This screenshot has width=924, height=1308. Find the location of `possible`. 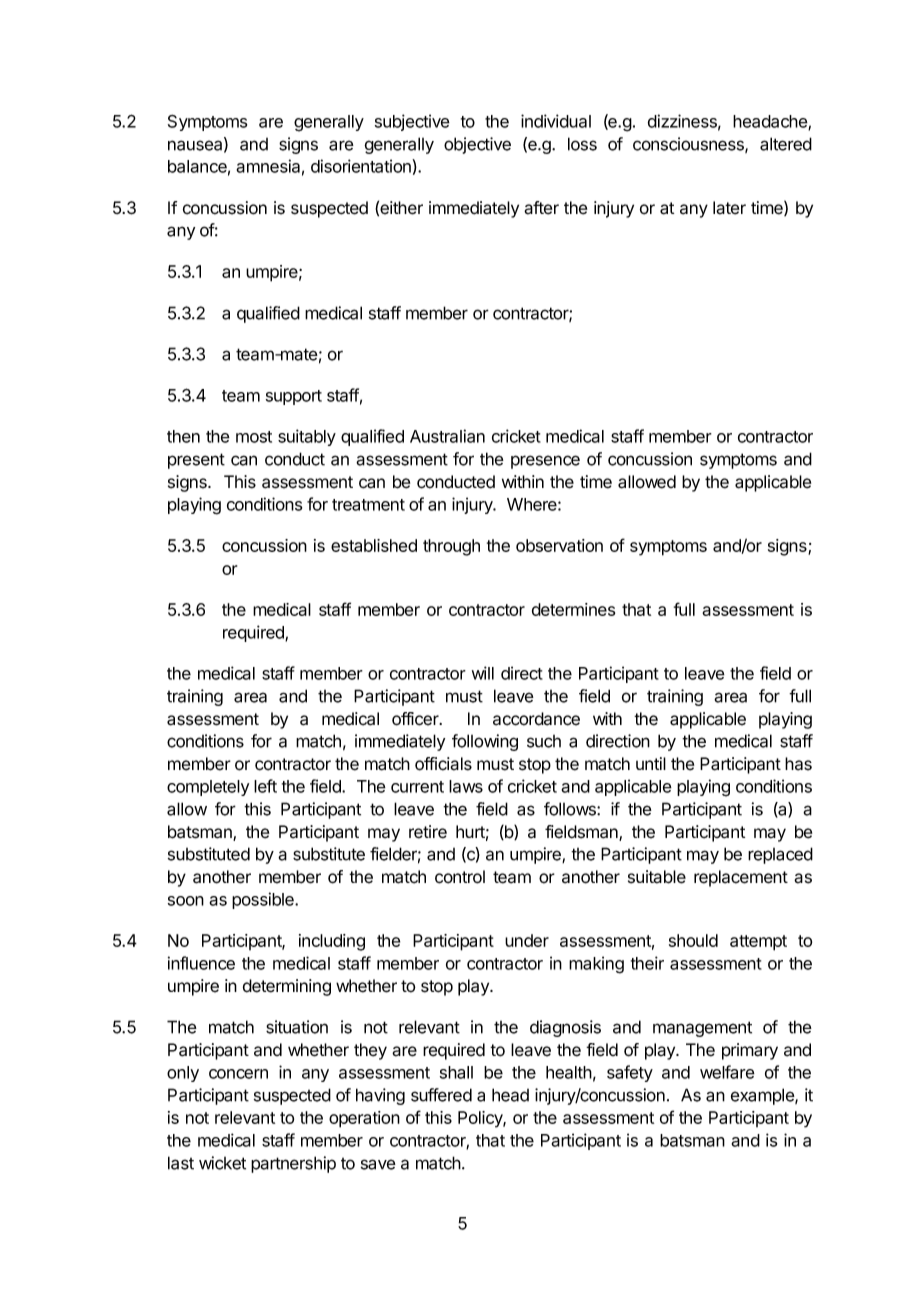

possible is located at coordinates (264, 900).
